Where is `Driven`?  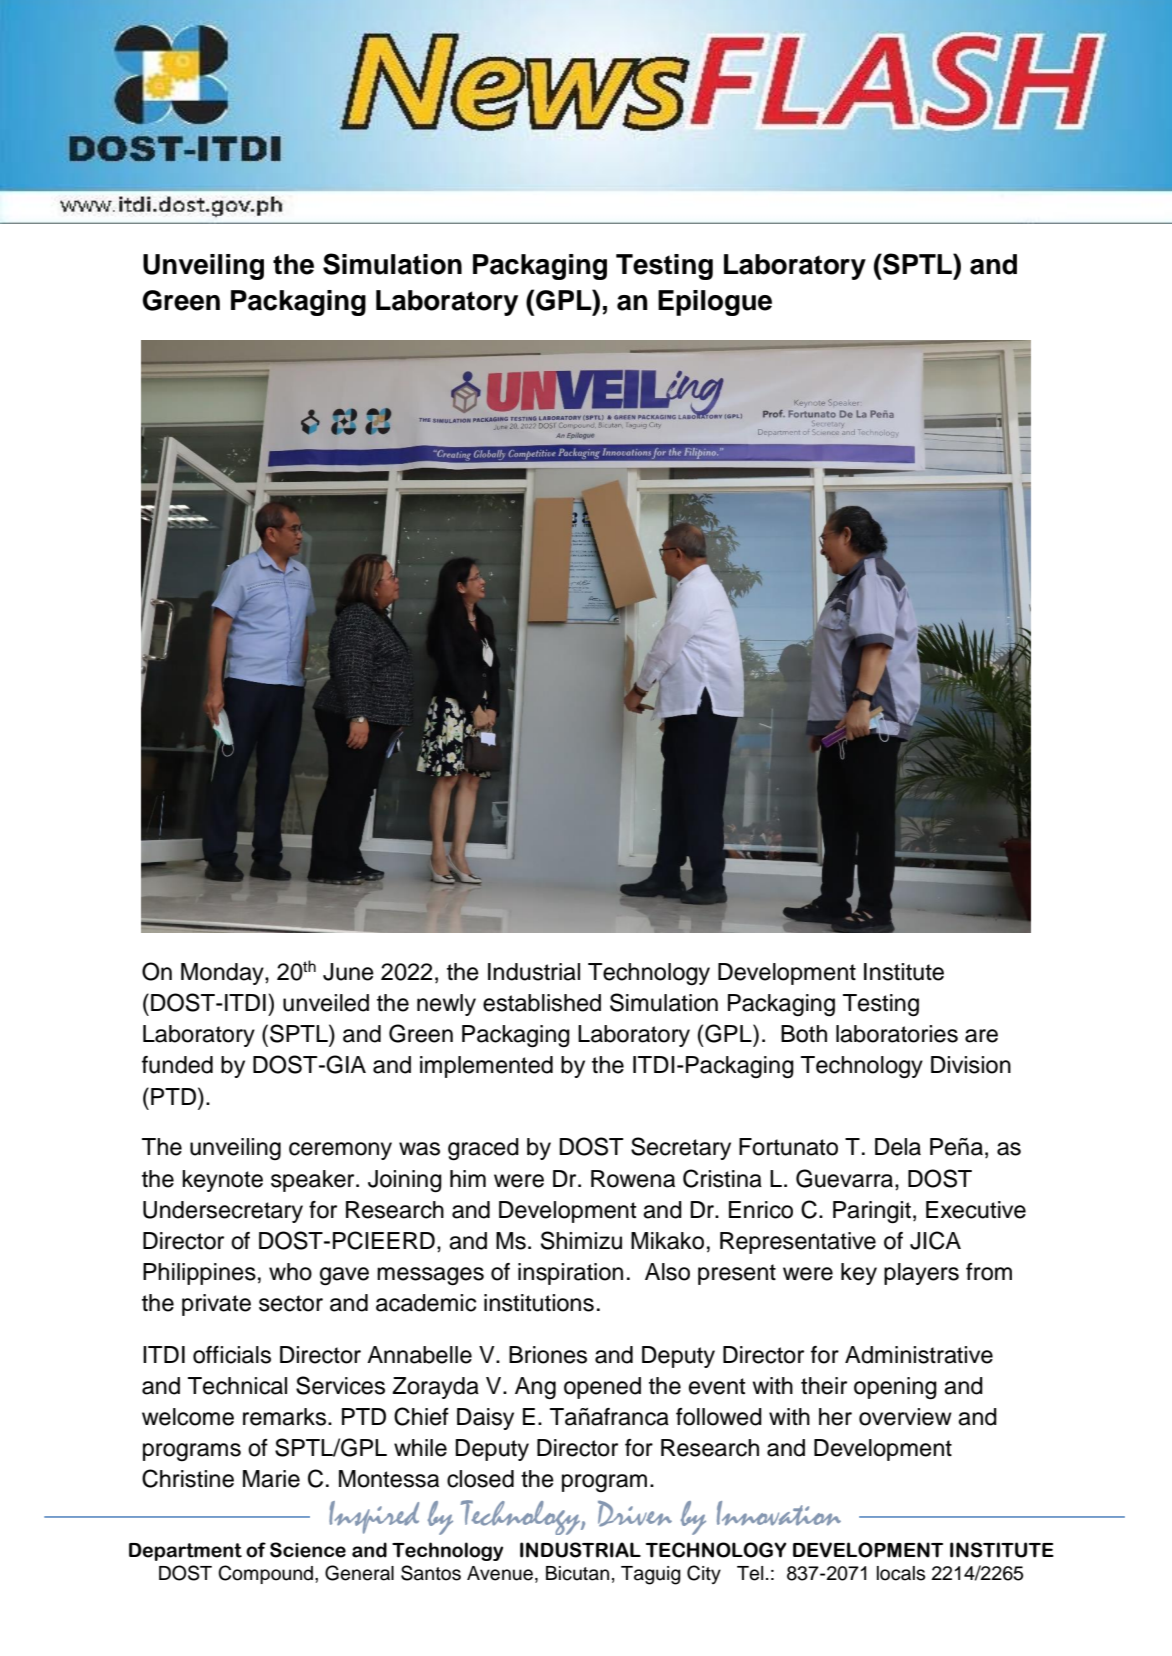
Driven is located at coordinates (635, 1514).
